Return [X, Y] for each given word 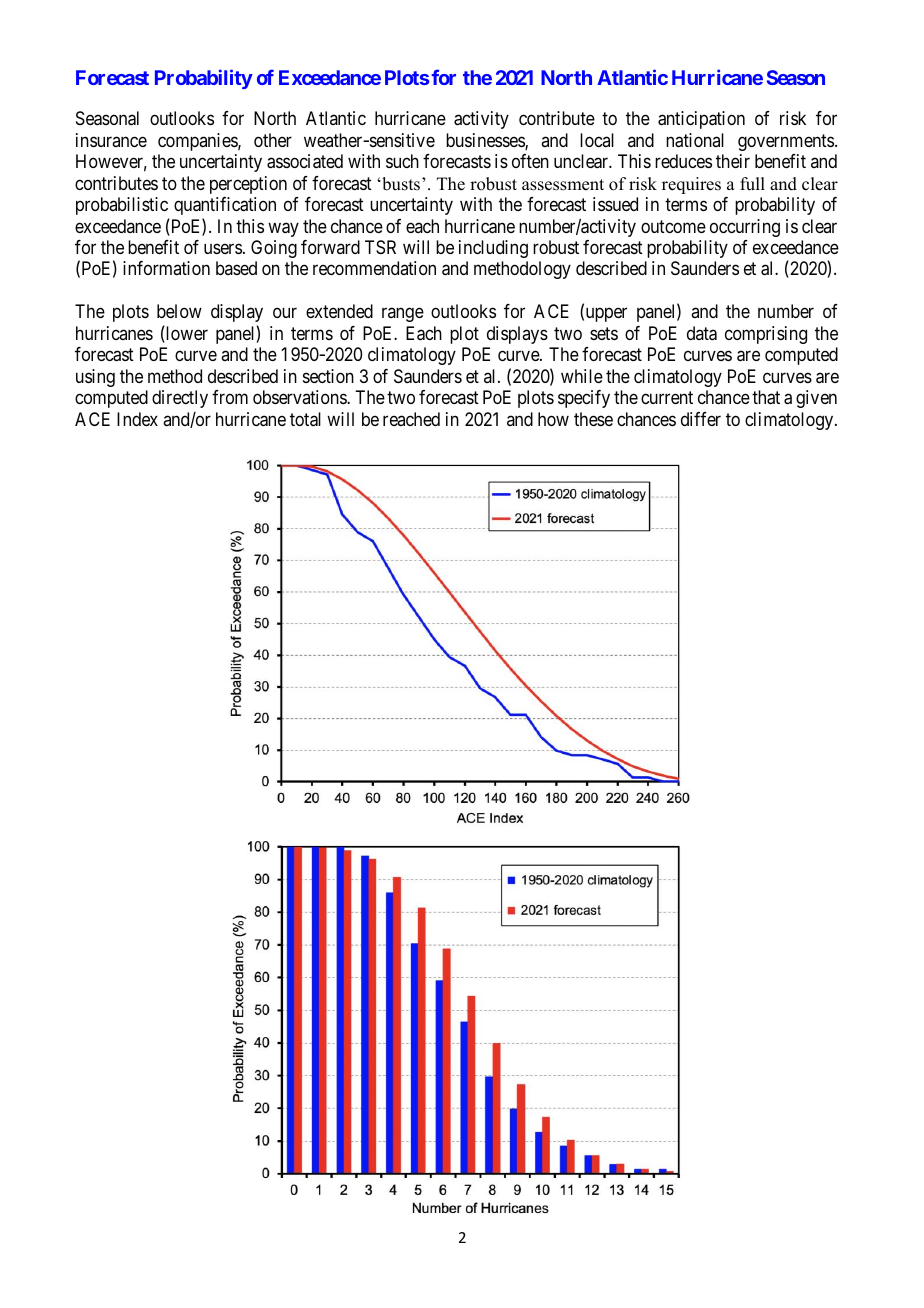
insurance [111, 140]
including [493, 249]
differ [701, 419]
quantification [225, 206]
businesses [486, 141]
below [179, 311]
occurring [745, 228]
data [702, 333]
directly [180, 399]
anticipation [701, 120]
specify [584, 399]
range [403, 315]
